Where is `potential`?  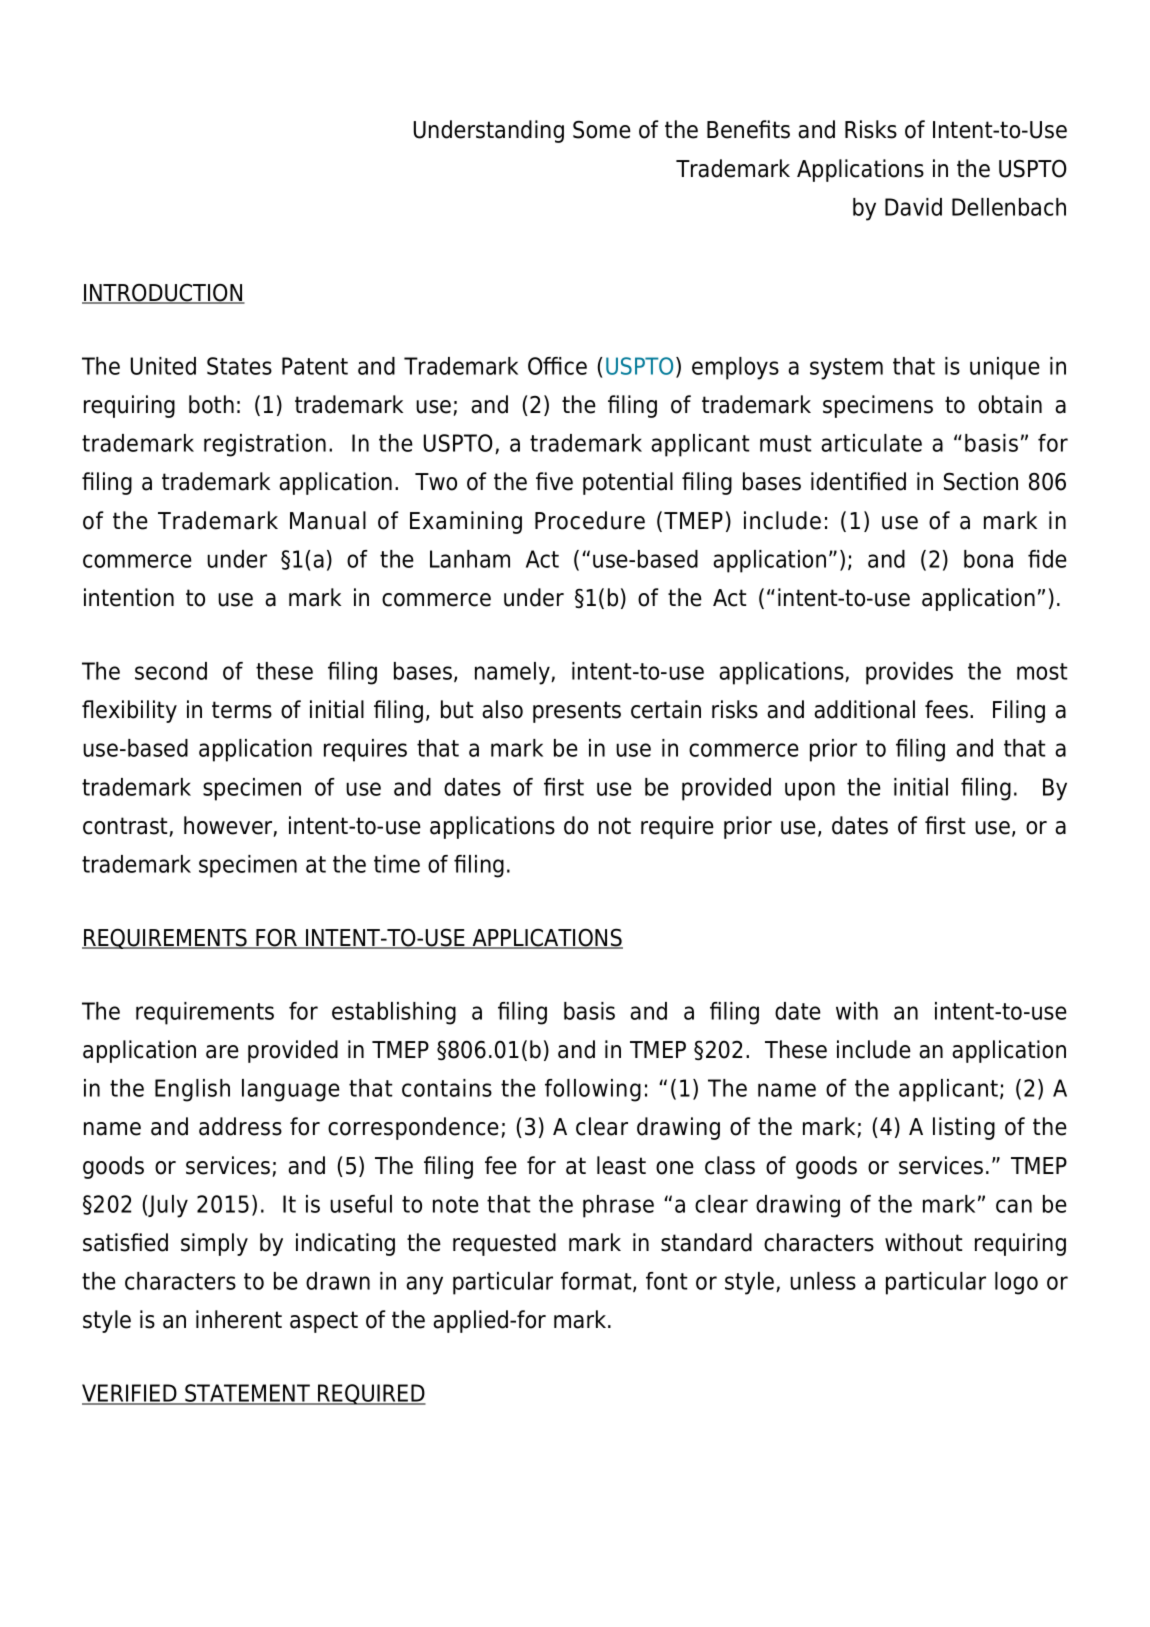 potential is located at coordinates (628, 483).
